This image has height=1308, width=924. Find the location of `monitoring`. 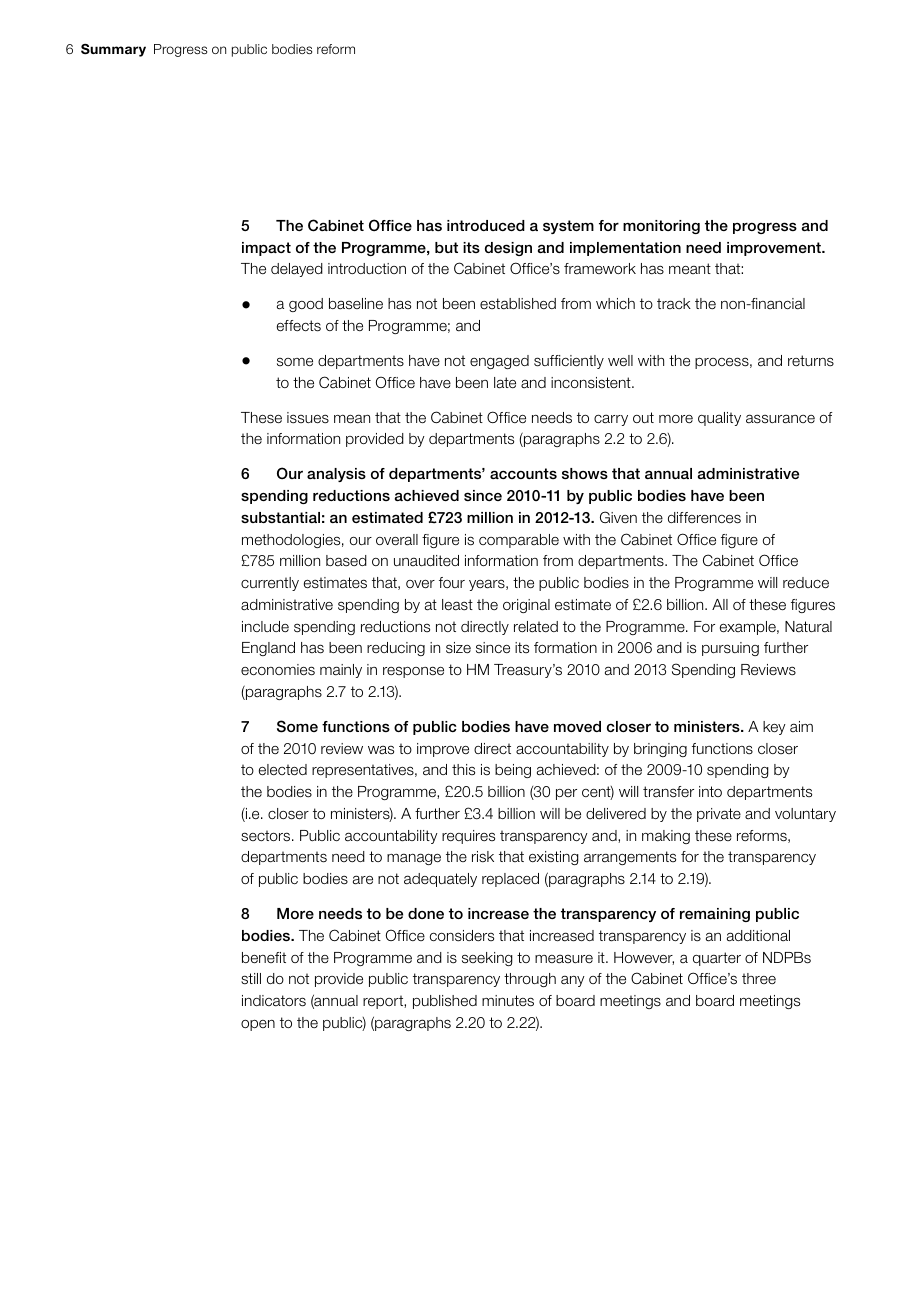

monitoring is located at coordinates (661, 227).
